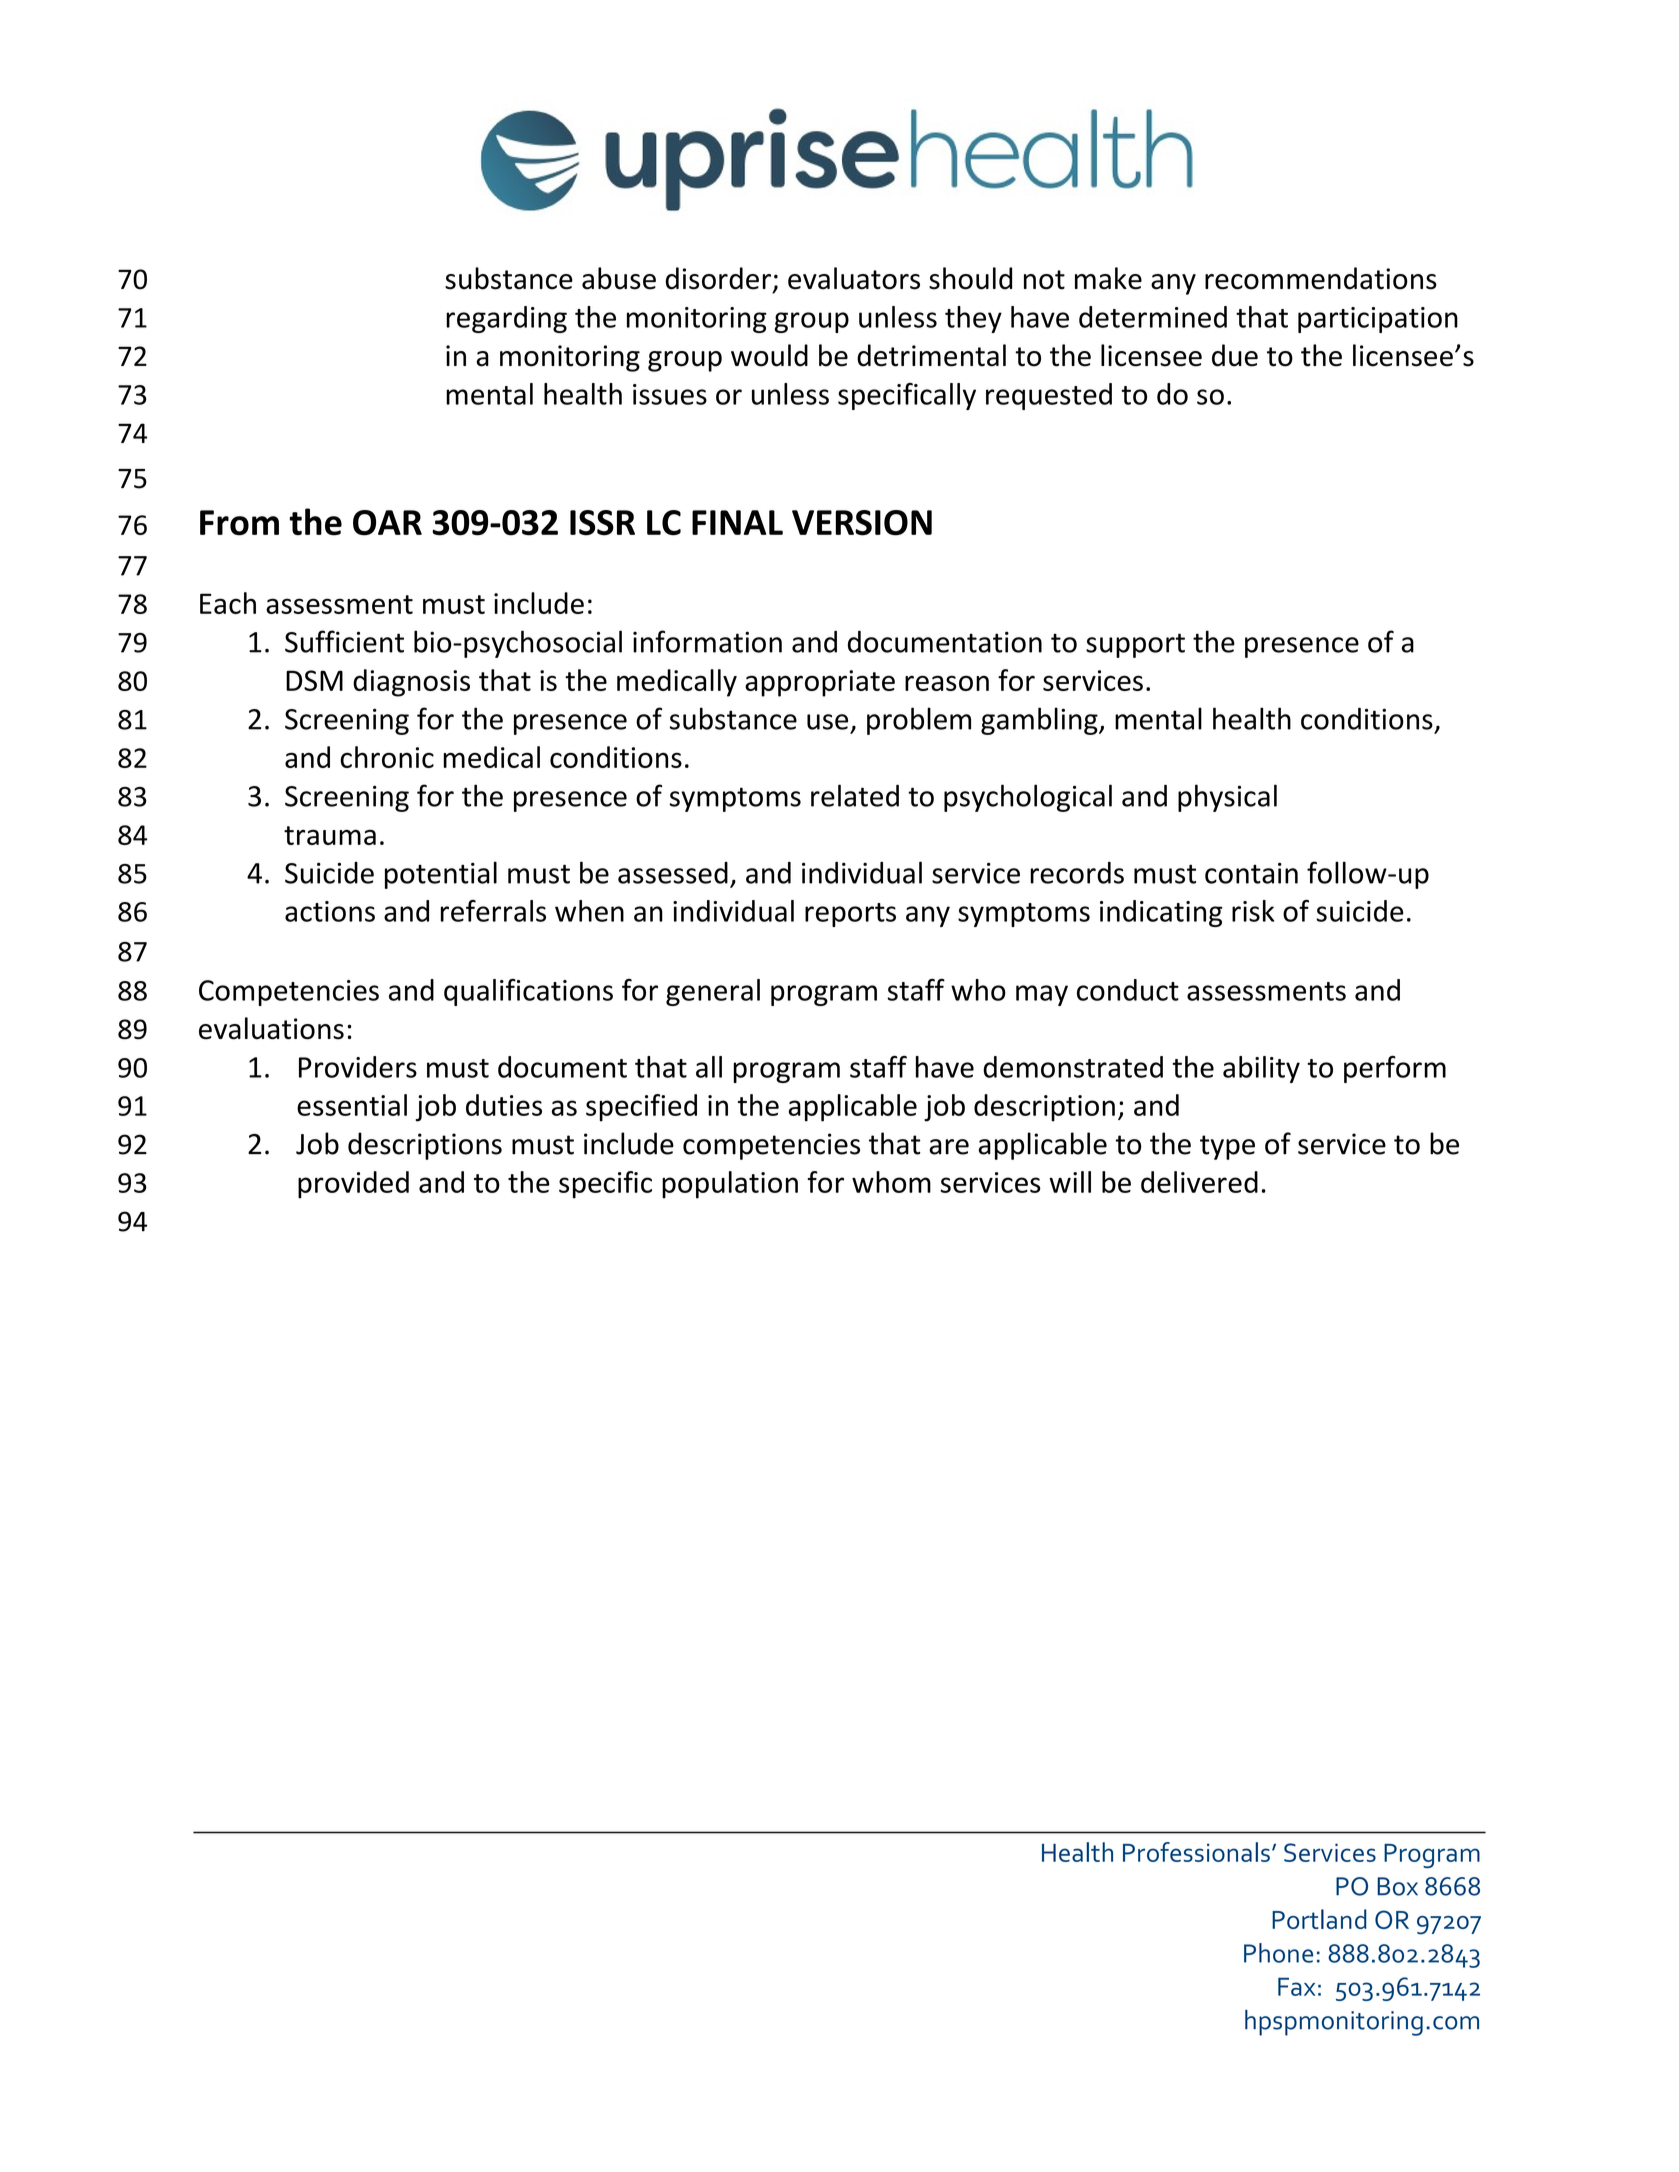 This screenshot has height=2172, width=1679. What do you see at coordinates (769, 355) in the screenshot?
I see `would` at bounding box center [769, 355].
